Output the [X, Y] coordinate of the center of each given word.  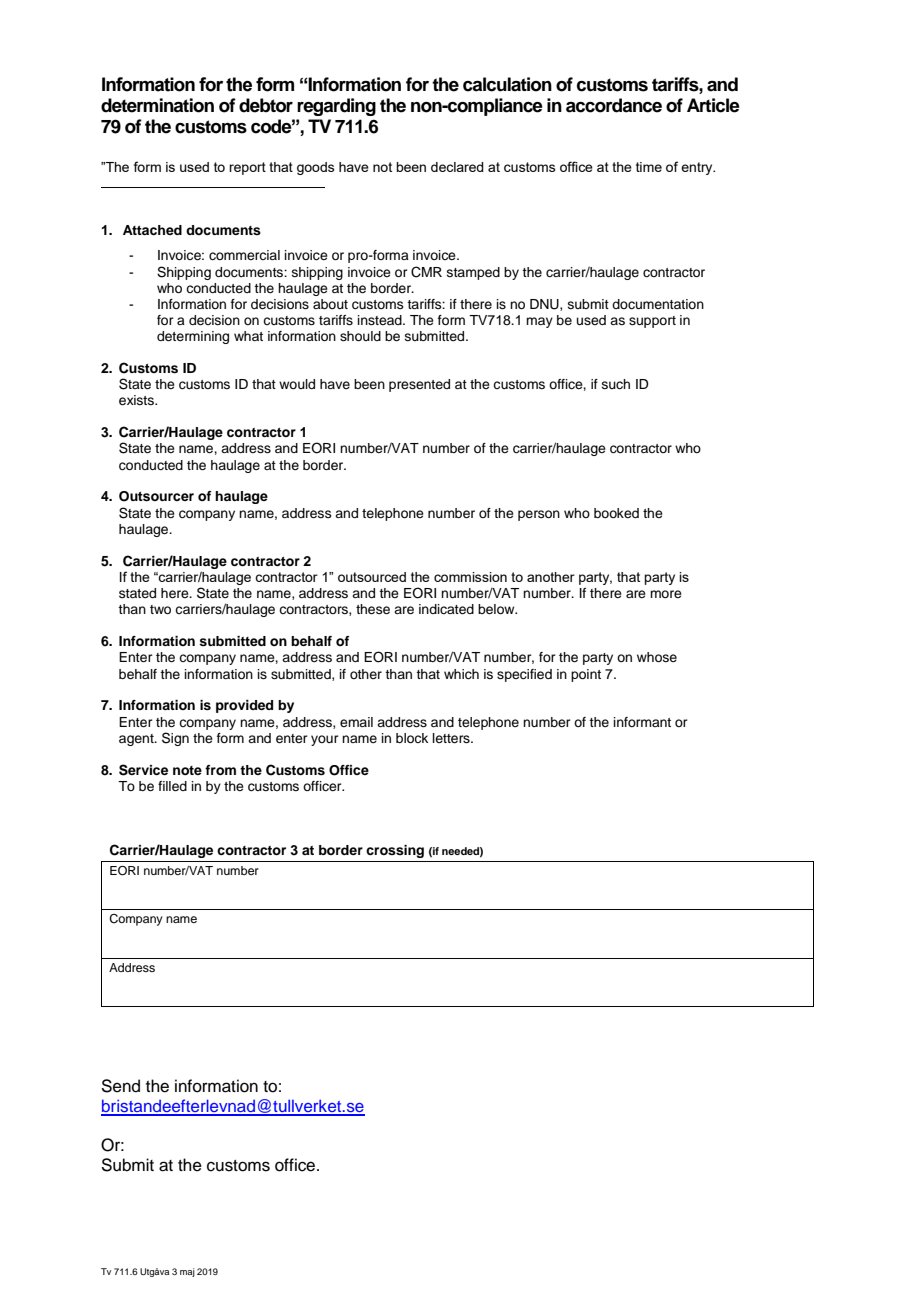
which [461, 674]
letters [452, 738]
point [586, 675]
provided [244, 706]
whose [657, 657]
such [616, 384]
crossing [395, 851]
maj [187, 1272]
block [412, 738]
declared [457, 167]
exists [137, 400]
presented [419, 385]
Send [120, 1086]
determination [157, 105]
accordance [614, 105]
